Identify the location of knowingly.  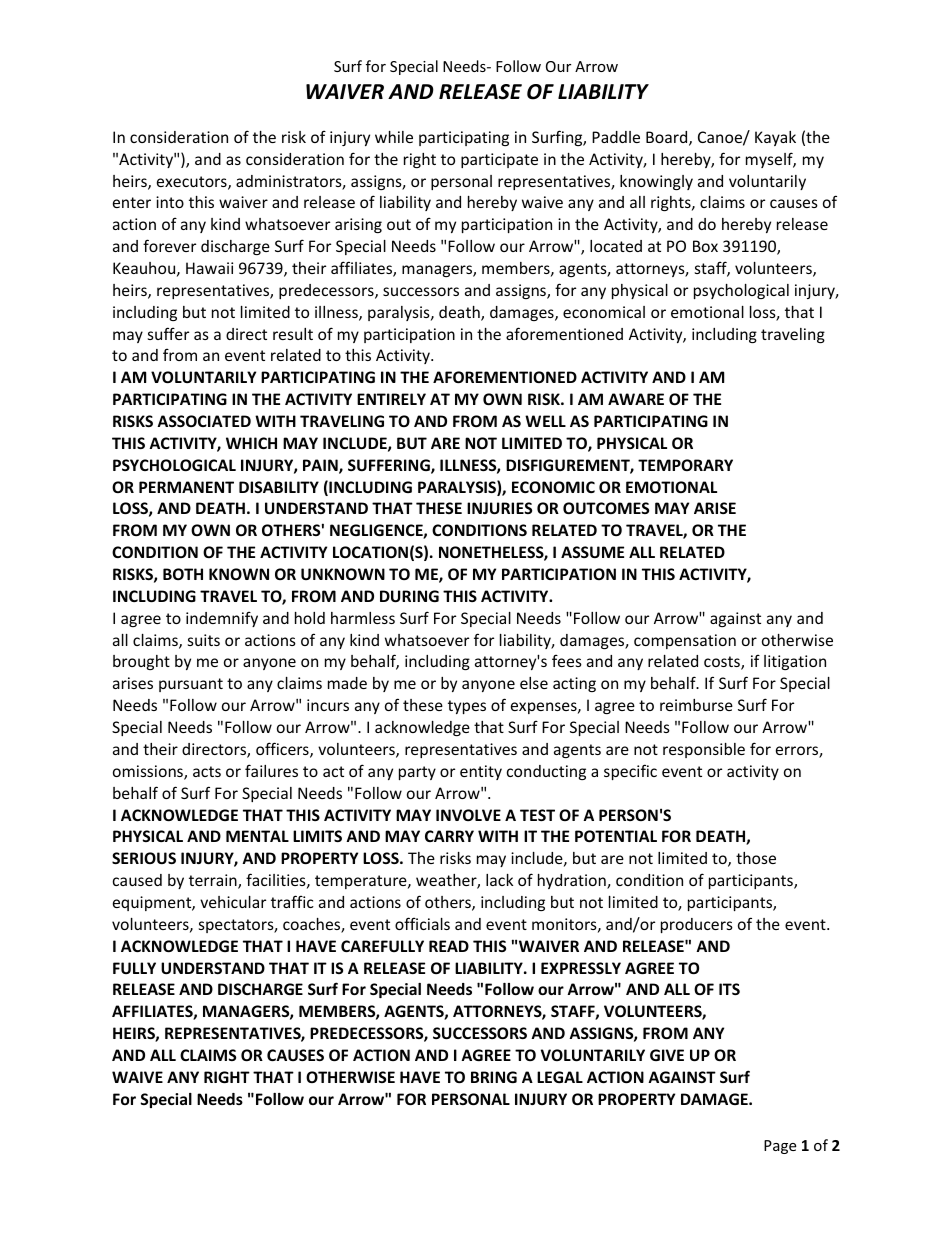
(656, 182).
